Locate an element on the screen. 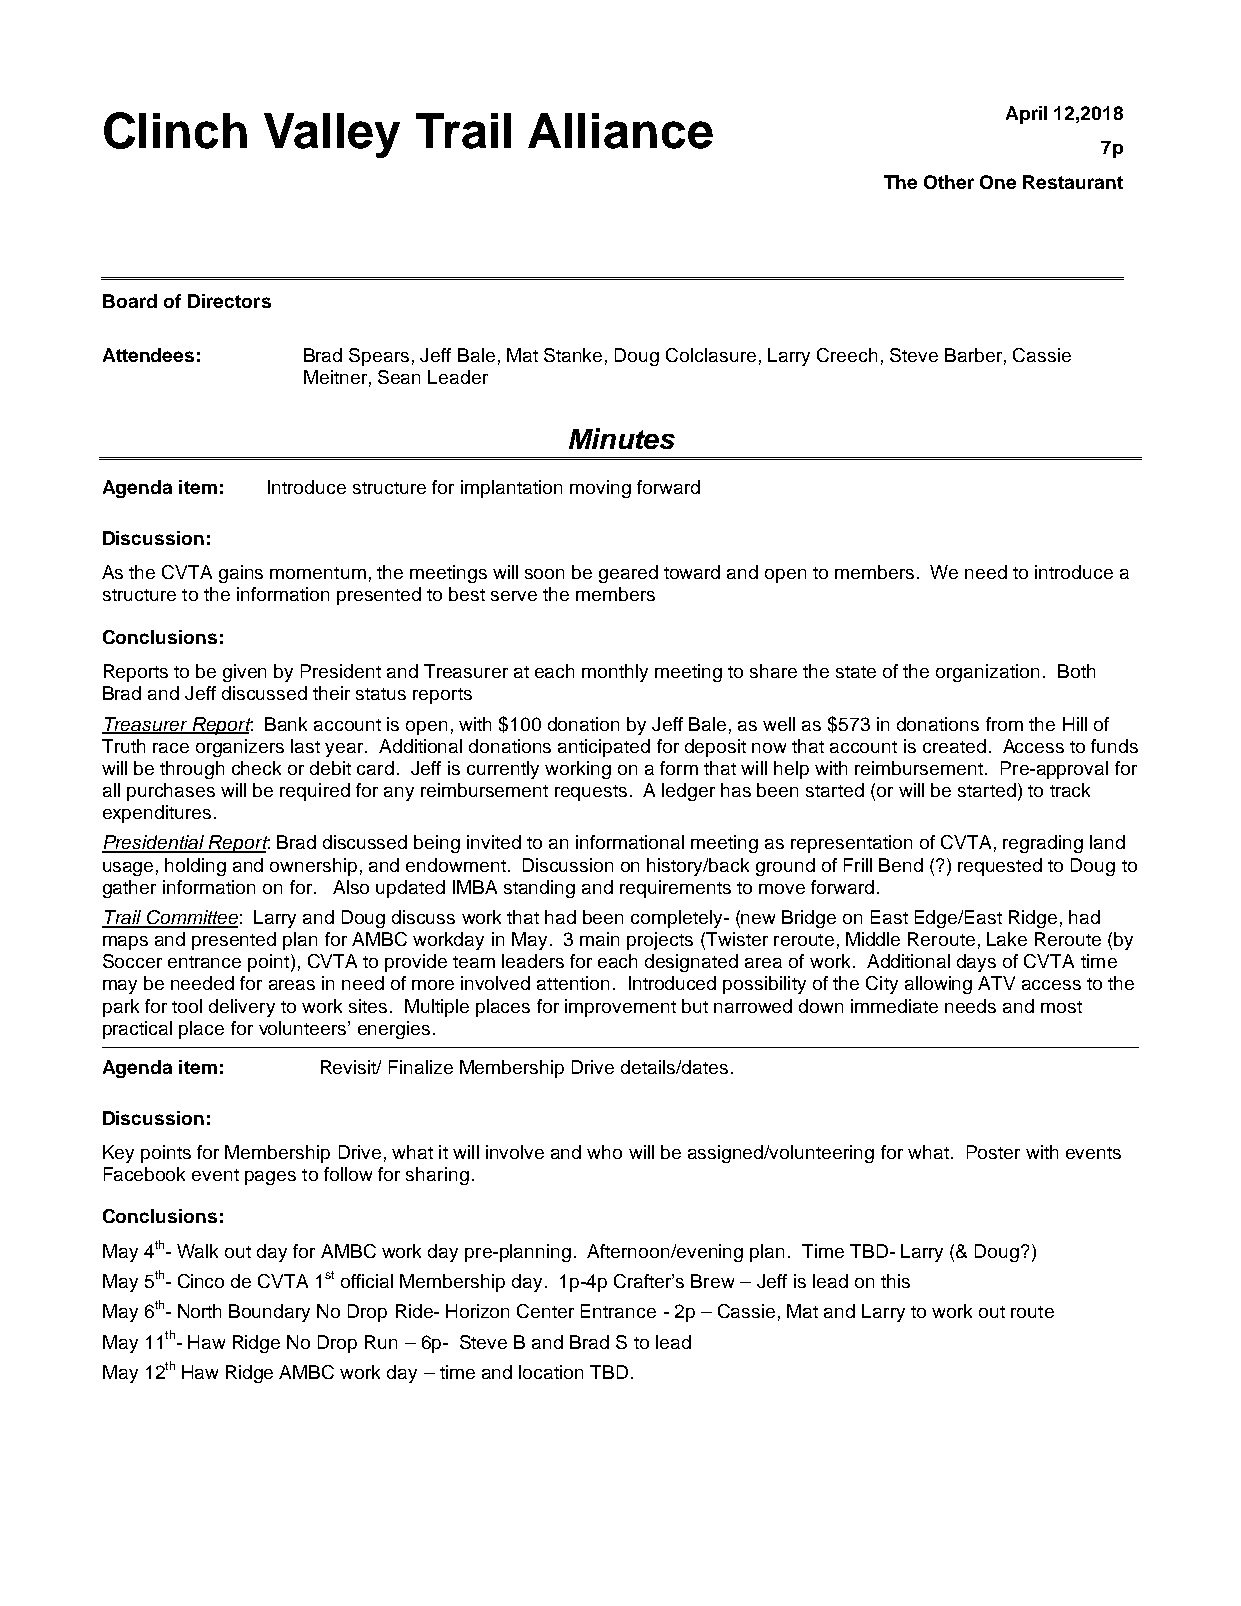 This screenshot has height=1606, width=1241. from is located at coordinates (1004, 724).
